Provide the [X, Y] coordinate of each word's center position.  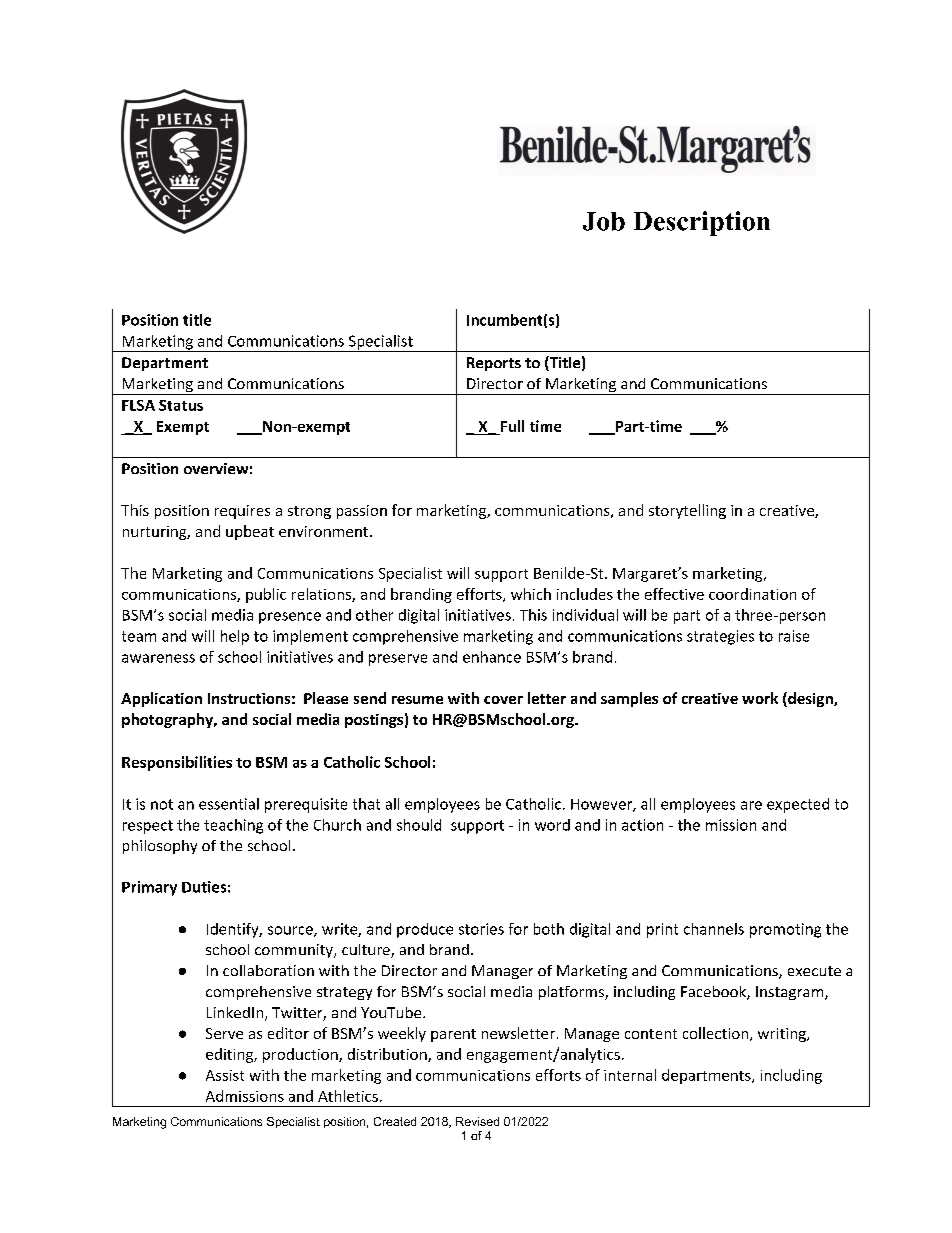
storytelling [687, 511]
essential [229, 804]
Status [181, 405]
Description [702, 223]
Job [604, 221]
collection [717, 1034]
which [531, 594]
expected [798, 805]
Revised [477, 1121]
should [419, 825]
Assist [225, 1075]
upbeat [250, 532]
